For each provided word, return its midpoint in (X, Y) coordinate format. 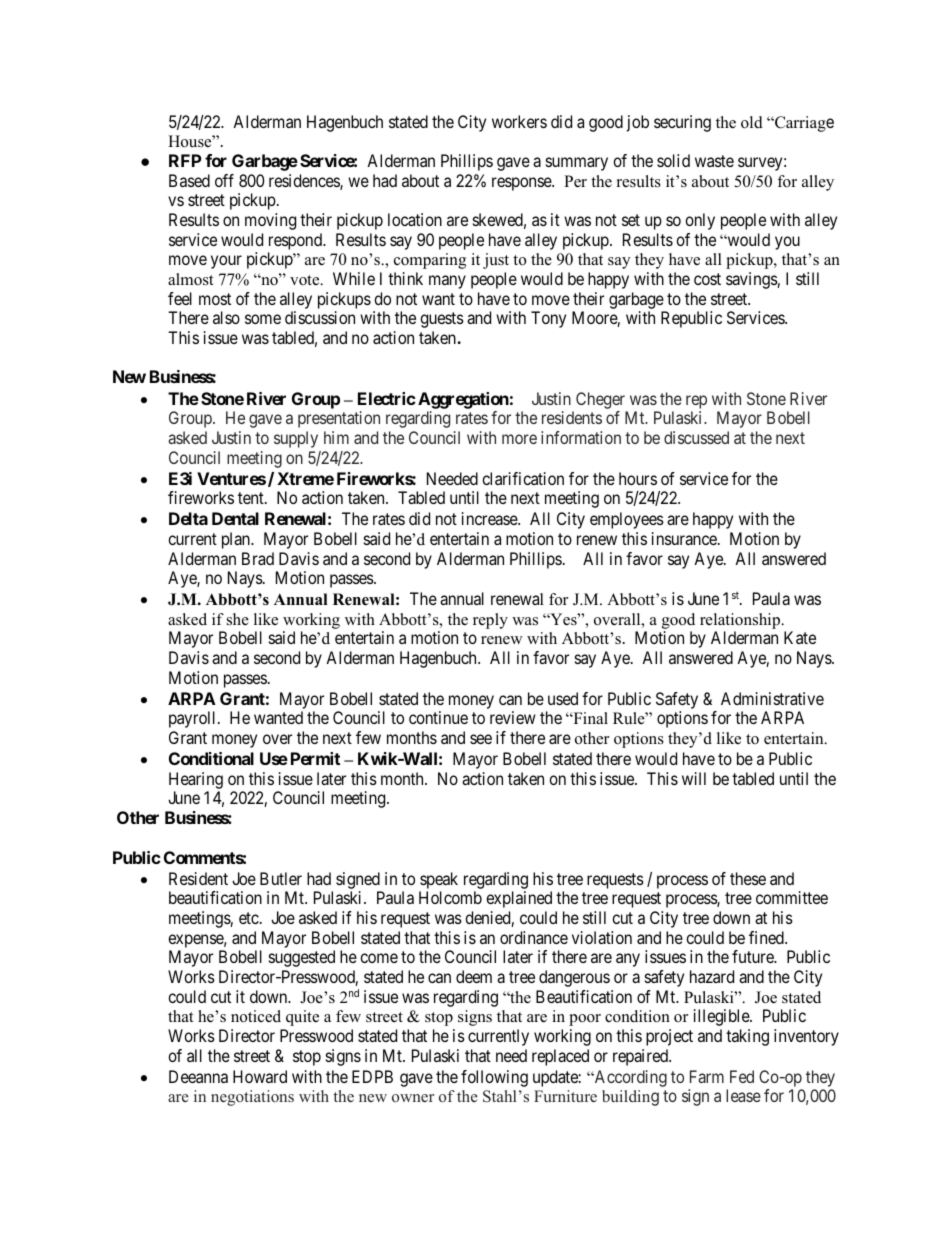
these (748, 878)
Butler (281, 878)
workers (519, 121)
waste (714, 161)
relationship (741, 621)
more (519, 439)
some (263, 319)
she (238, 619)
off (224, 180)
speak (439, 880)
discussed (696, 437)
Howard (260, 1076)
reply (490, 621)
